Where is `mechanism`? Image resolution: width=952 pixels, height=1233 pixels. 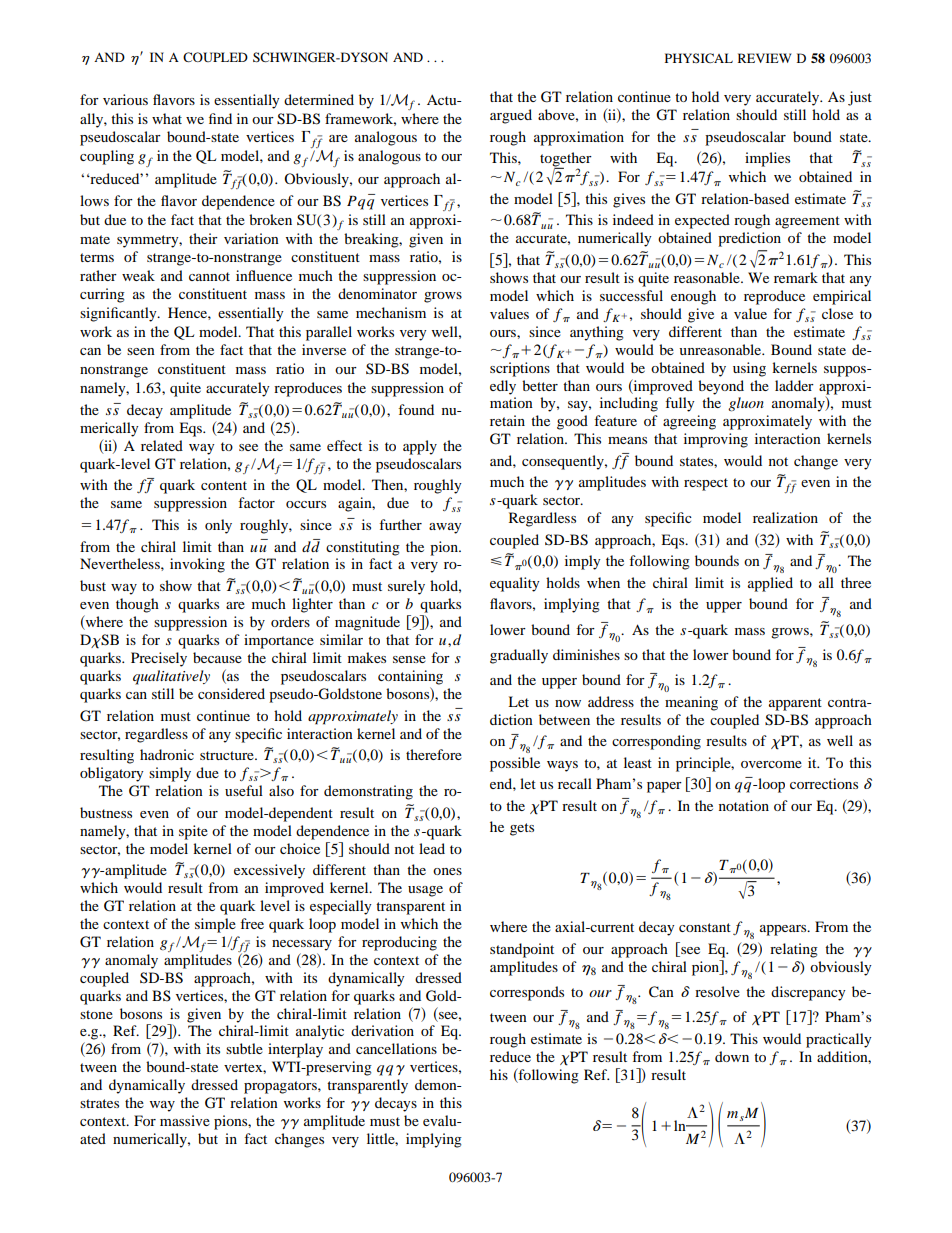
mechanism is located at coordinates (391, 312).
